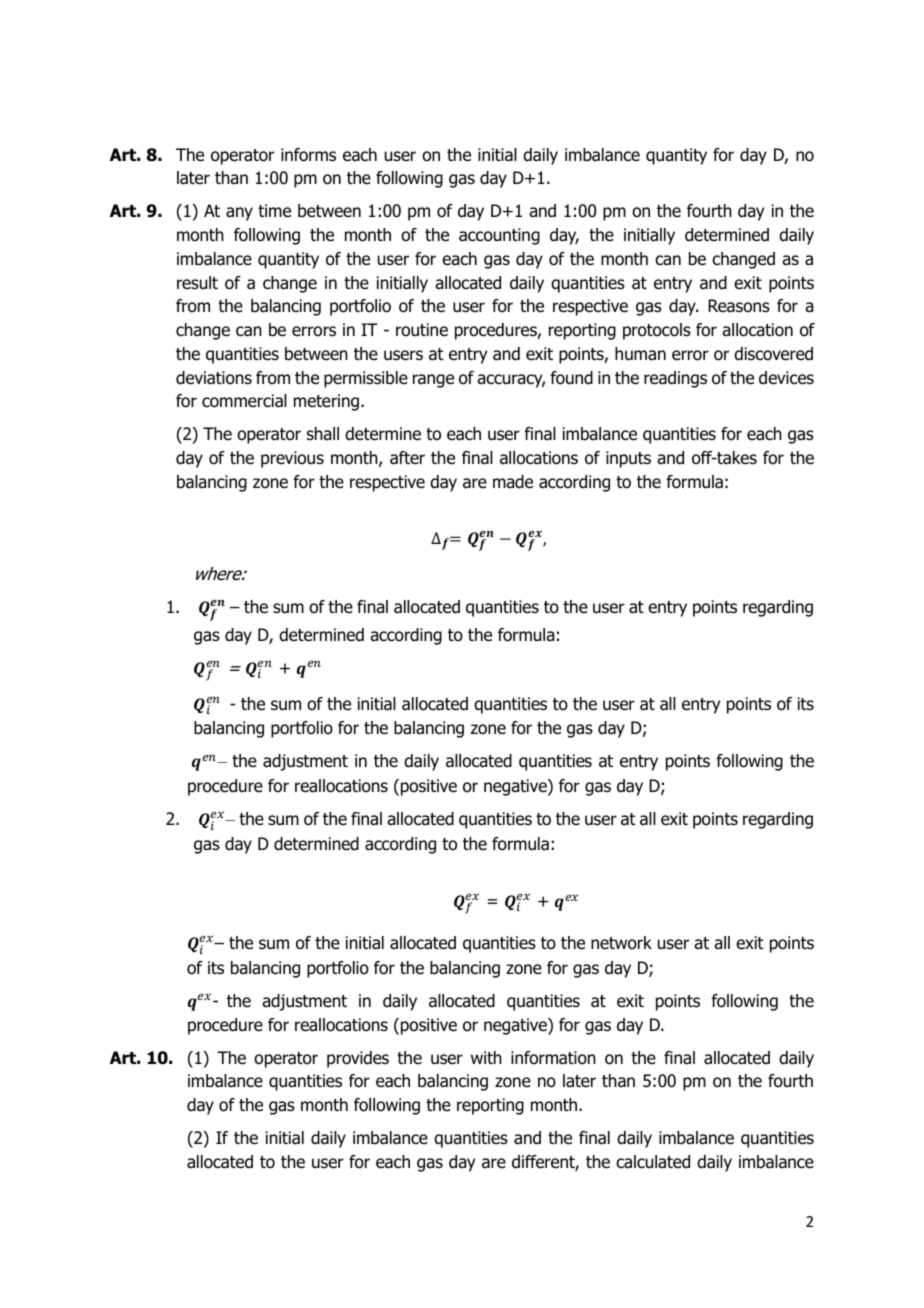  Describe the element at coordinates (675, 379) in the screenshot. I see `readings` at that location.
